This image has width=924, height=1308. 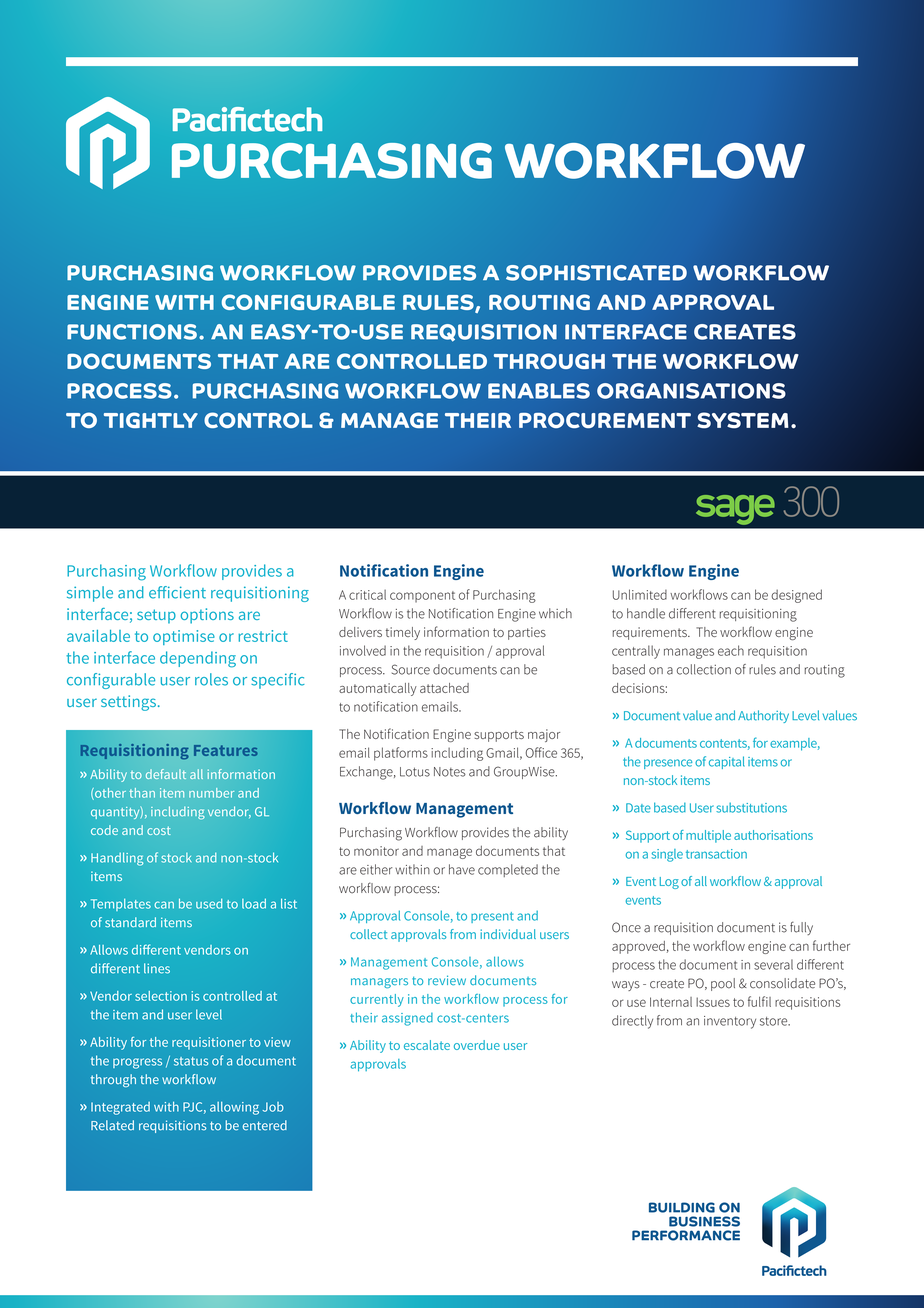 I want to click on default, so click(x=166, y=774).
